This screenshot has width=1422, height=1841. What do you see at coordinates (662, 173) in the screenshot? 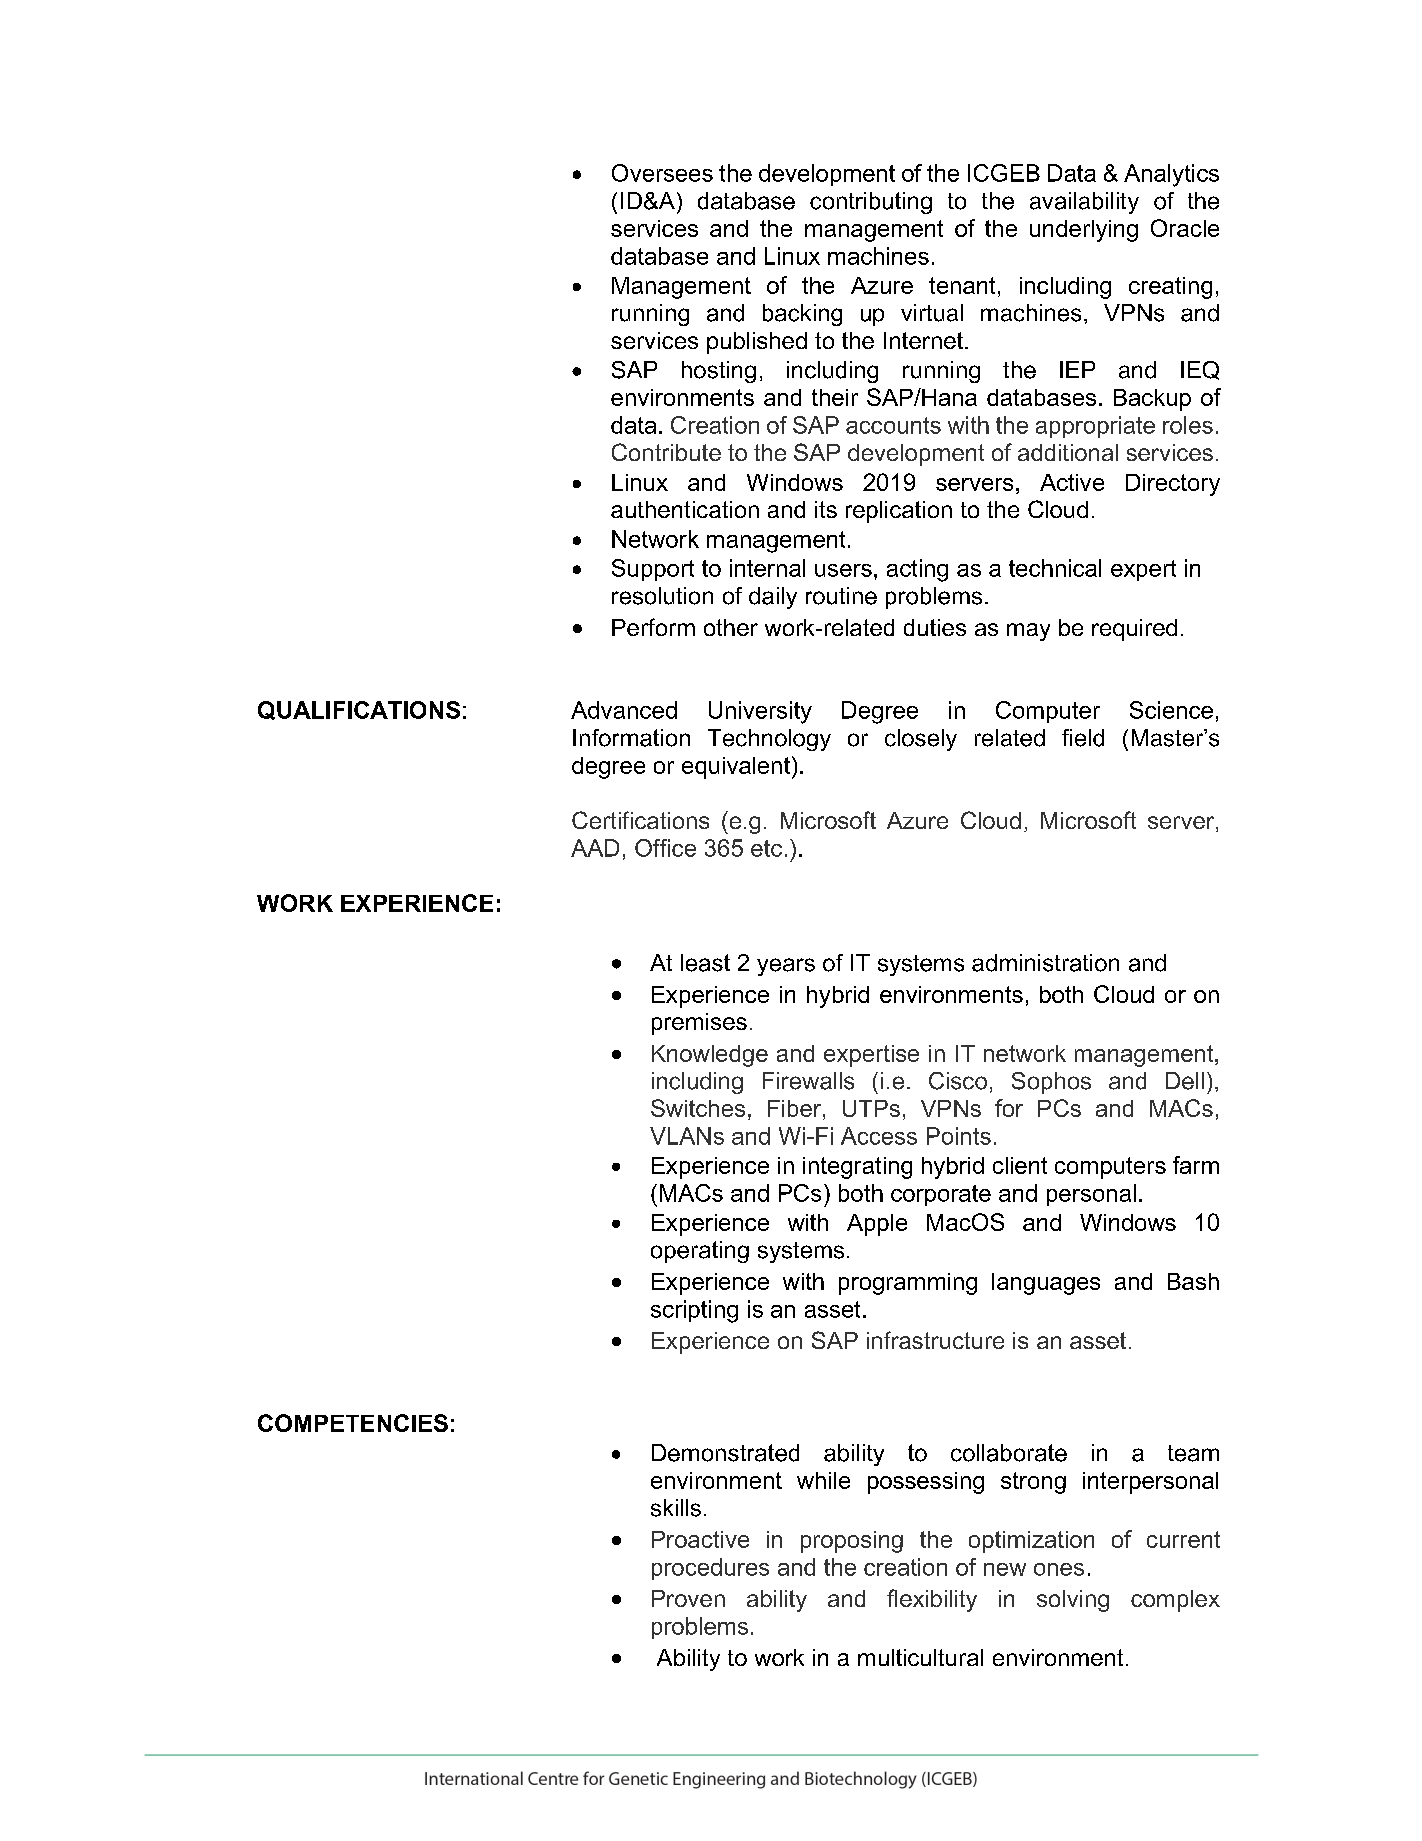
I see `Oversees` at bounding box center [662, 173].
